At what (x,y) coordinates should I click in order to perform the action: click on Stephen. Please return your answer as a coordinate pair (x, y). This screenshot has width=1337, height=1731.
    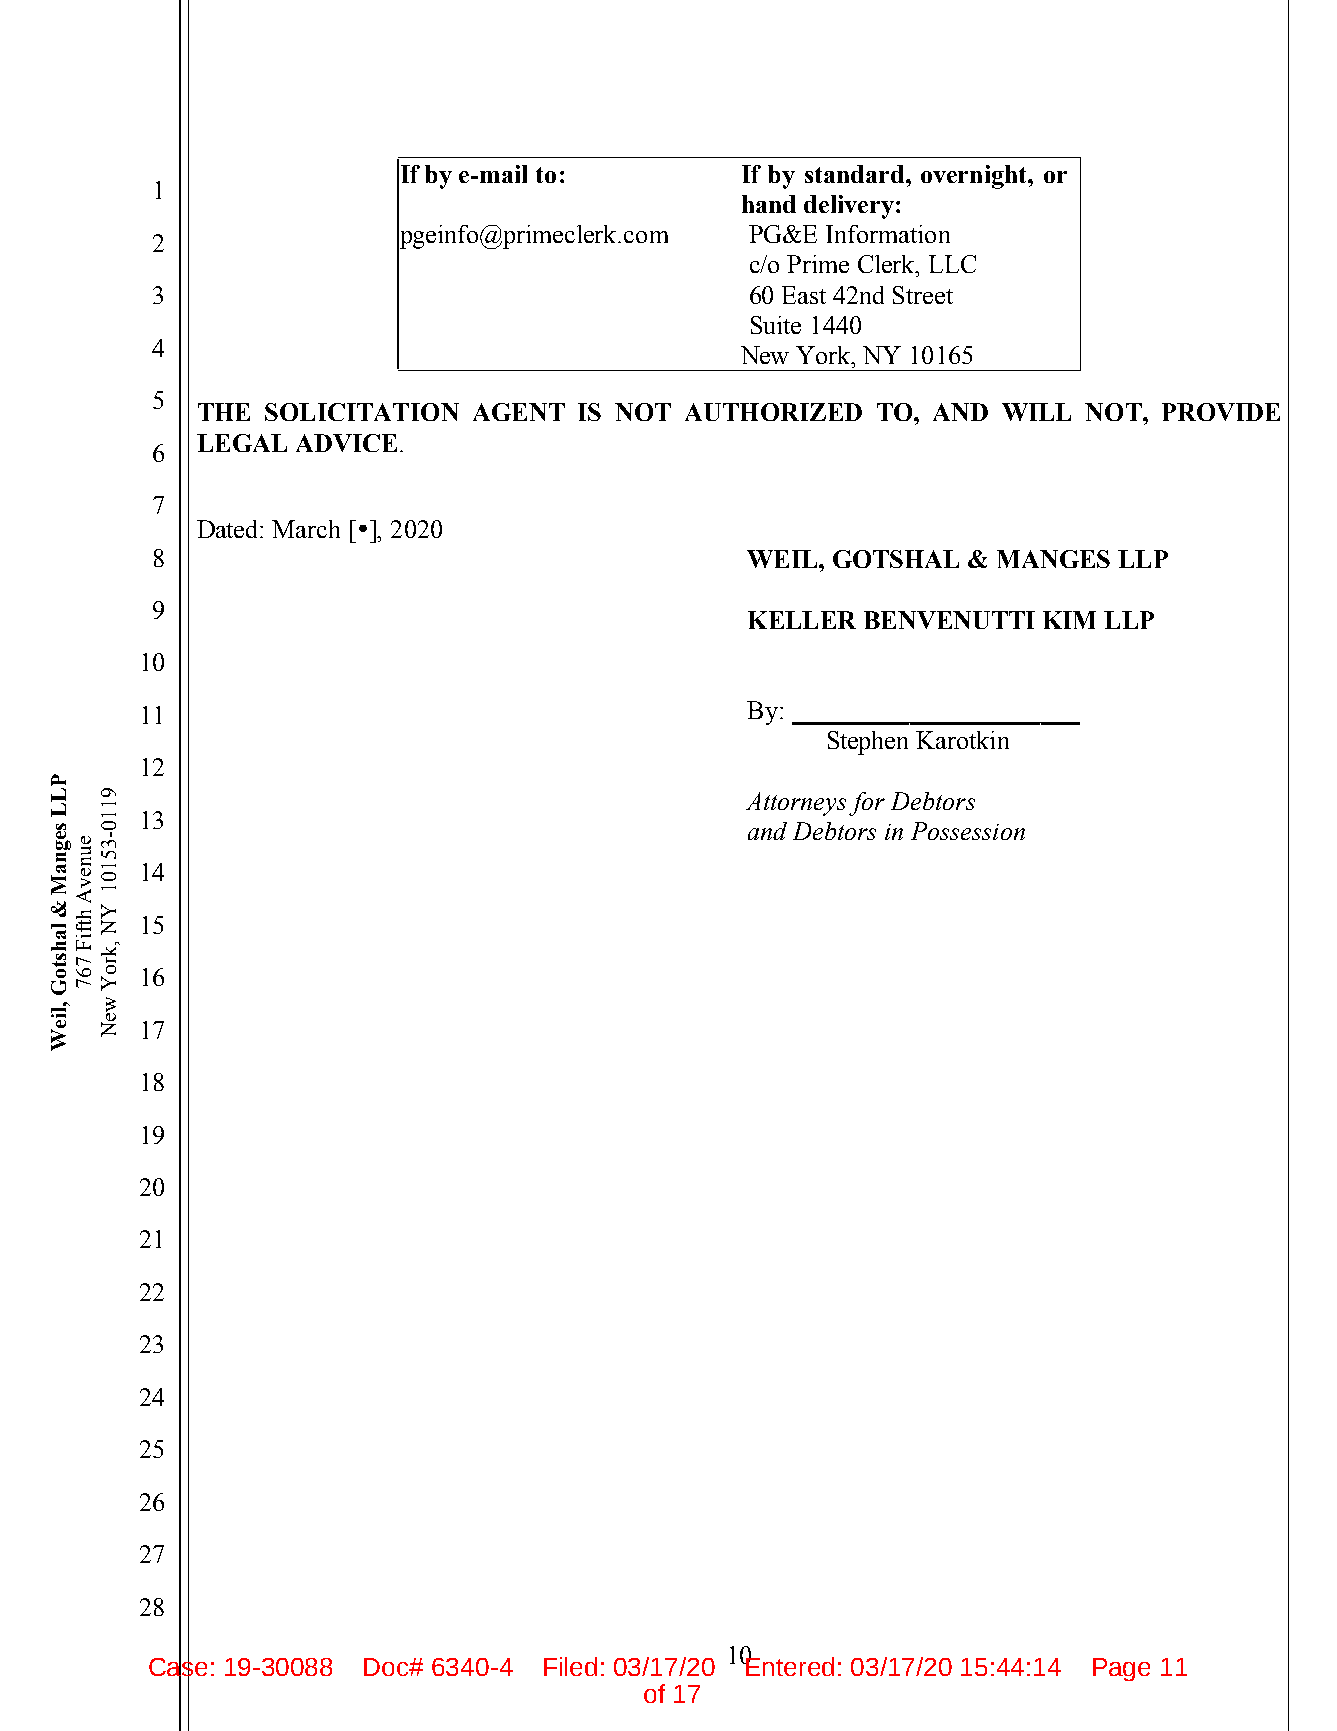
    Looking at the image, I should click on (868, 743).
